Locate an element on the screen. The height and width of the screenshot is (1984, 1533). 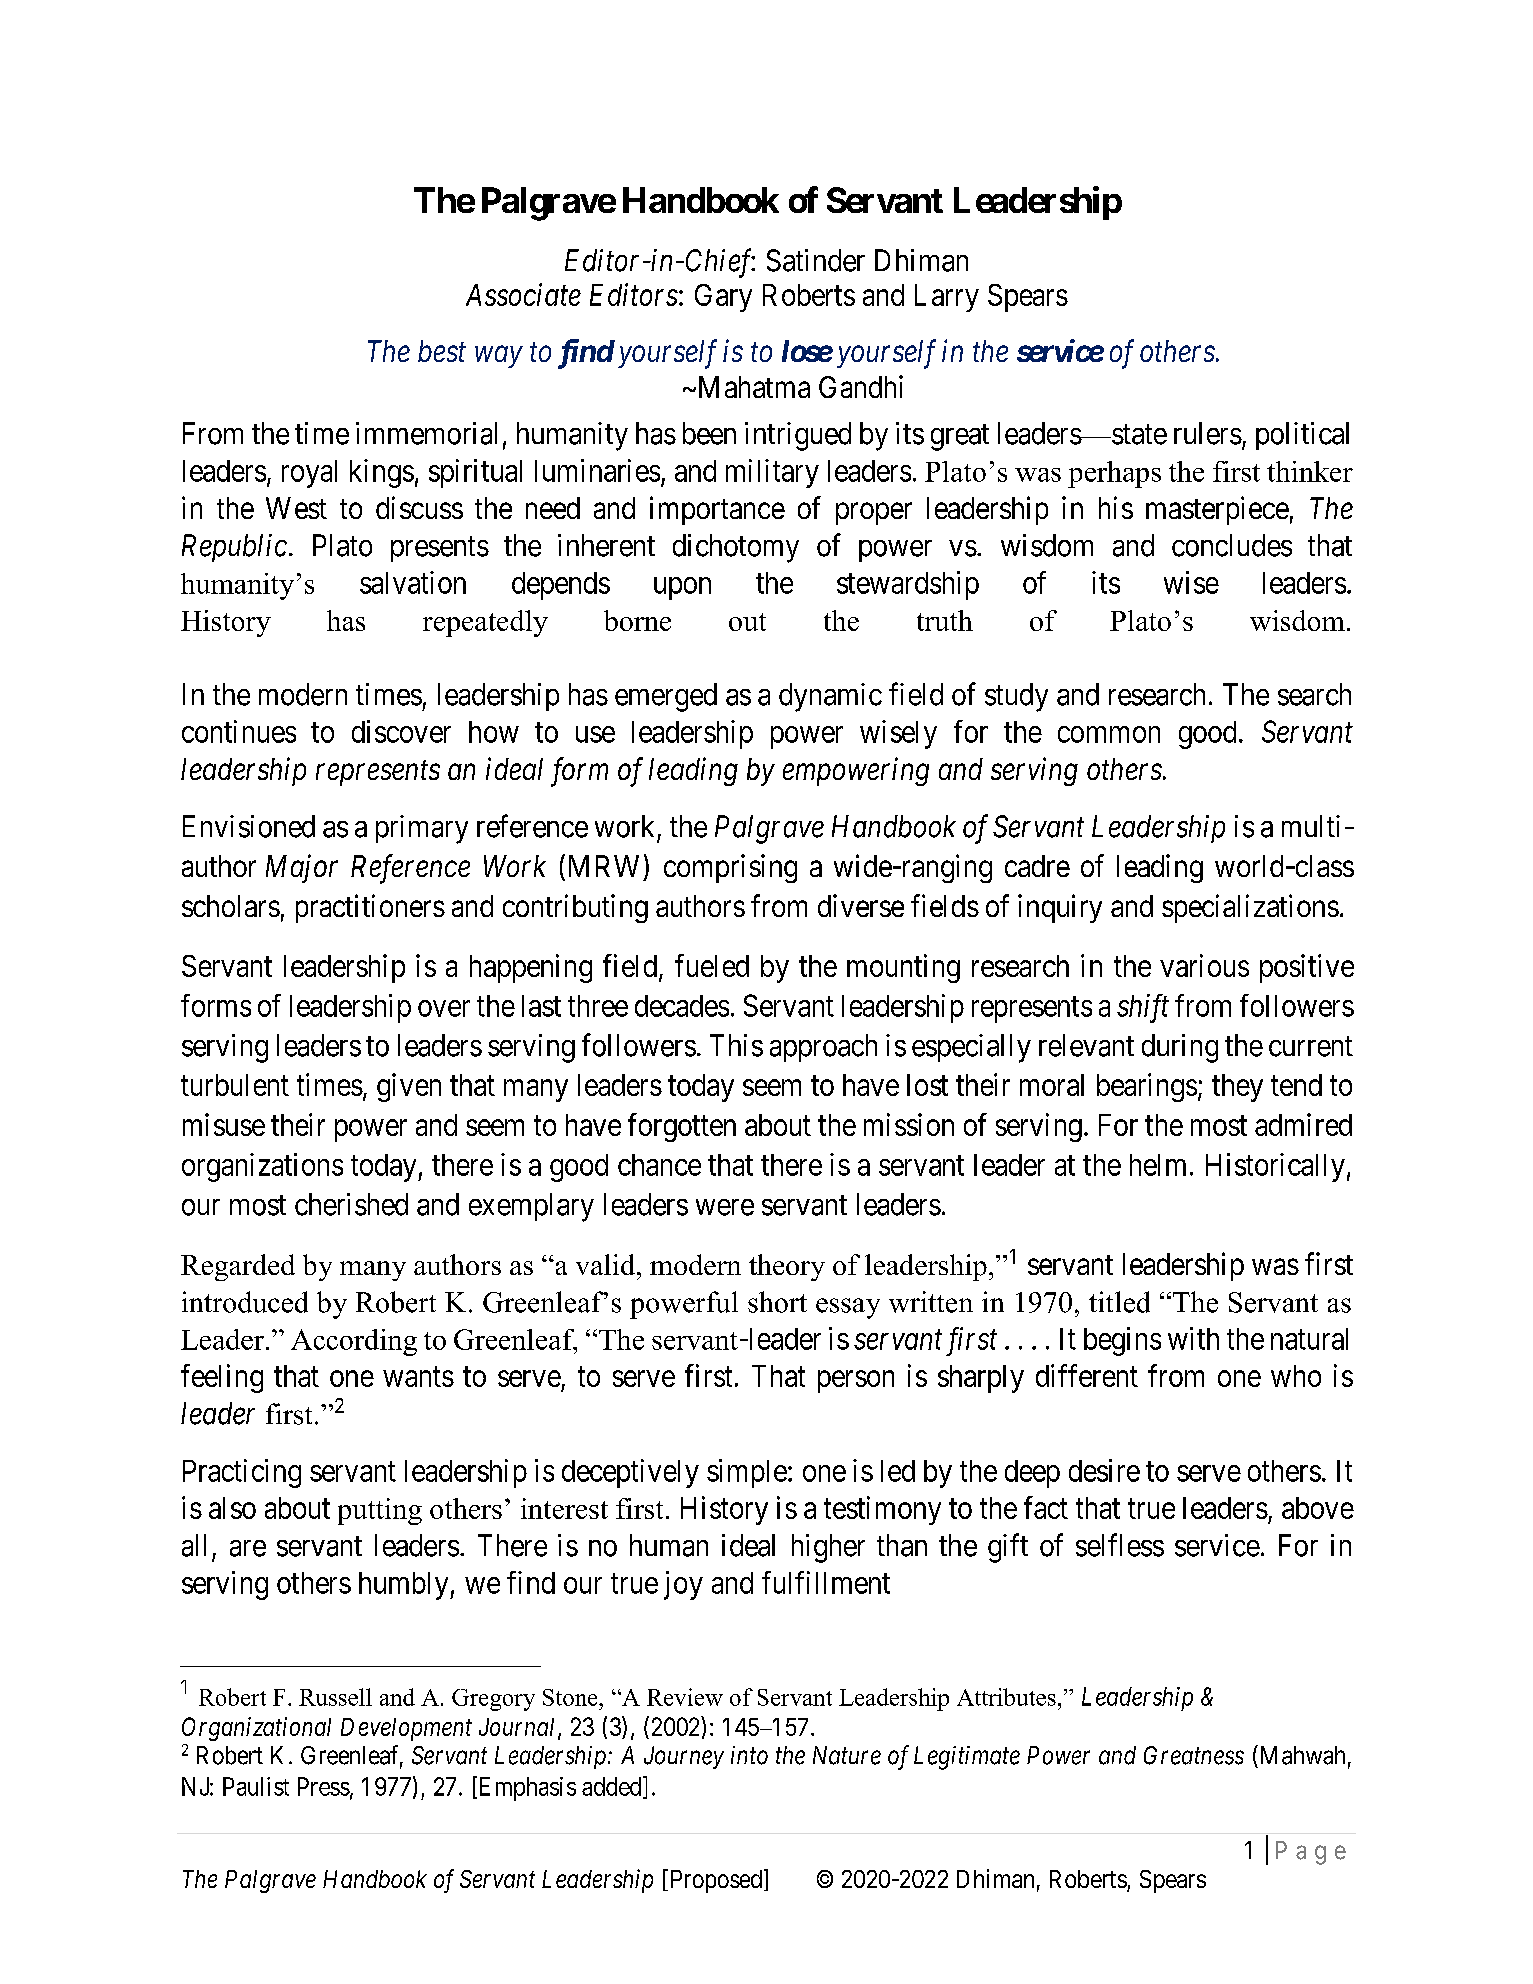
specializations is located at coordinates (1250, 908).
